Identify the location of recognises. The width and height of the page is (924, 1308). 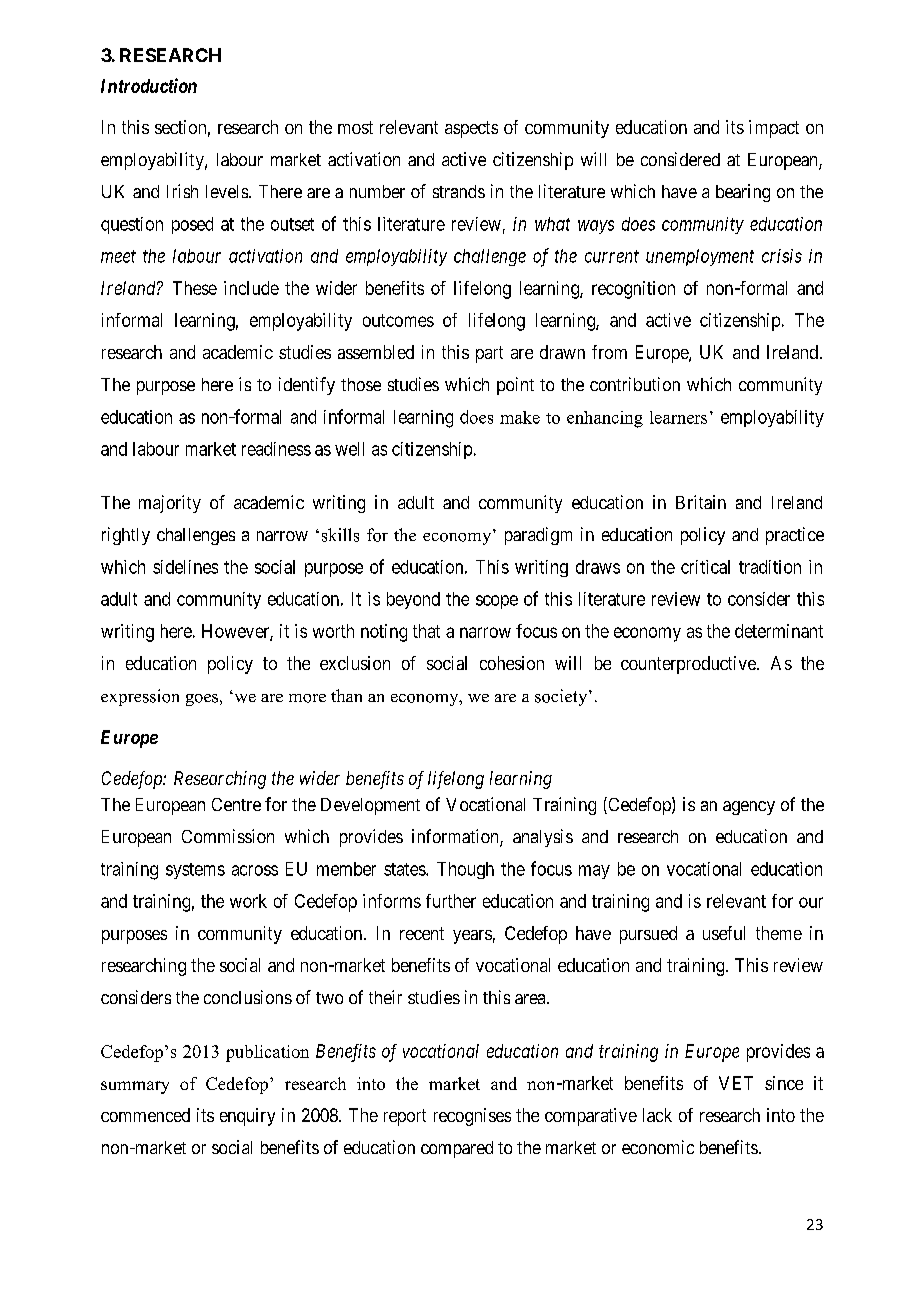
(472, 1117).
